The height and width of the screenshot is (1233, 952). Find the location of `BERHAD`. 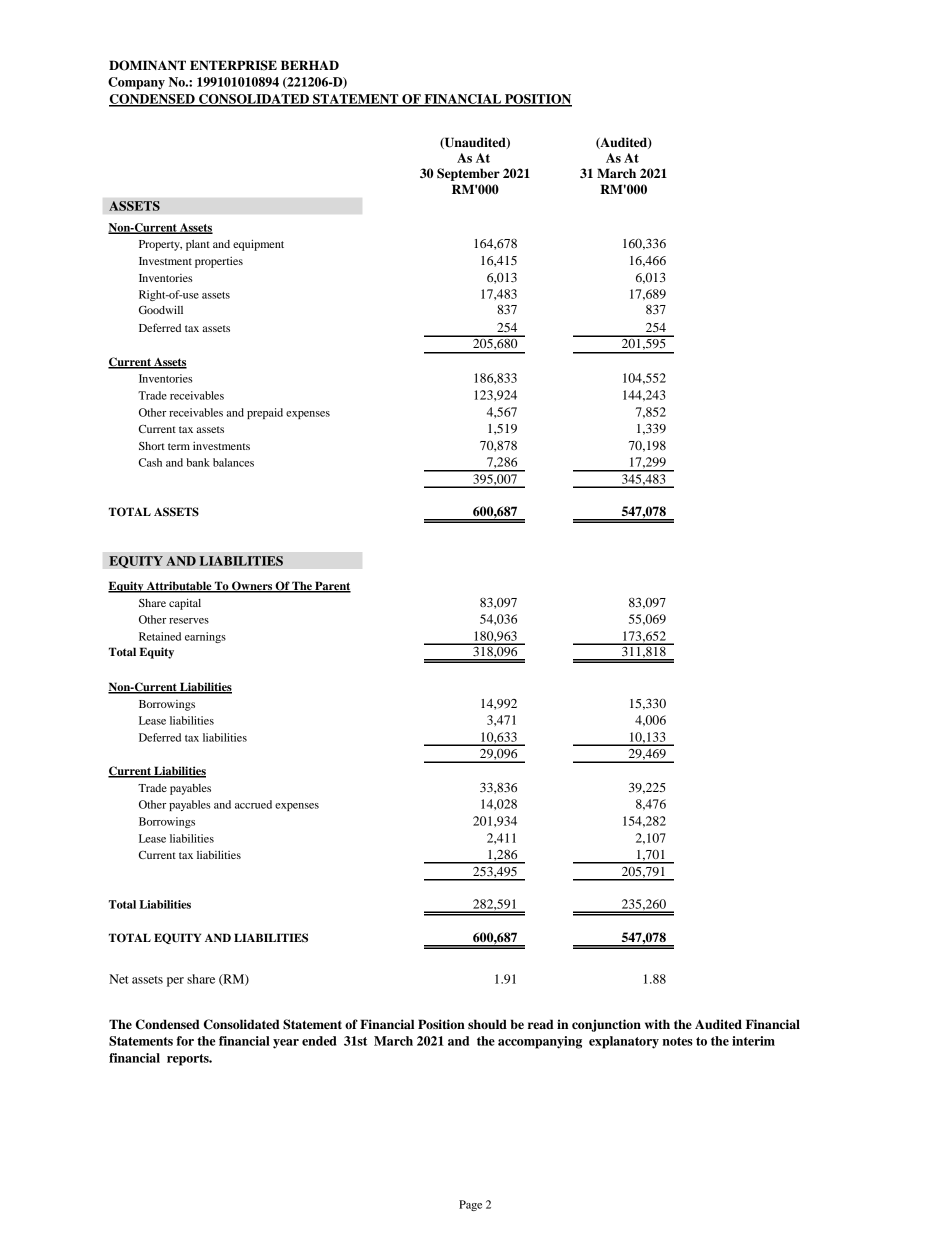

BERHAD is located at coordinates (310, 65).
